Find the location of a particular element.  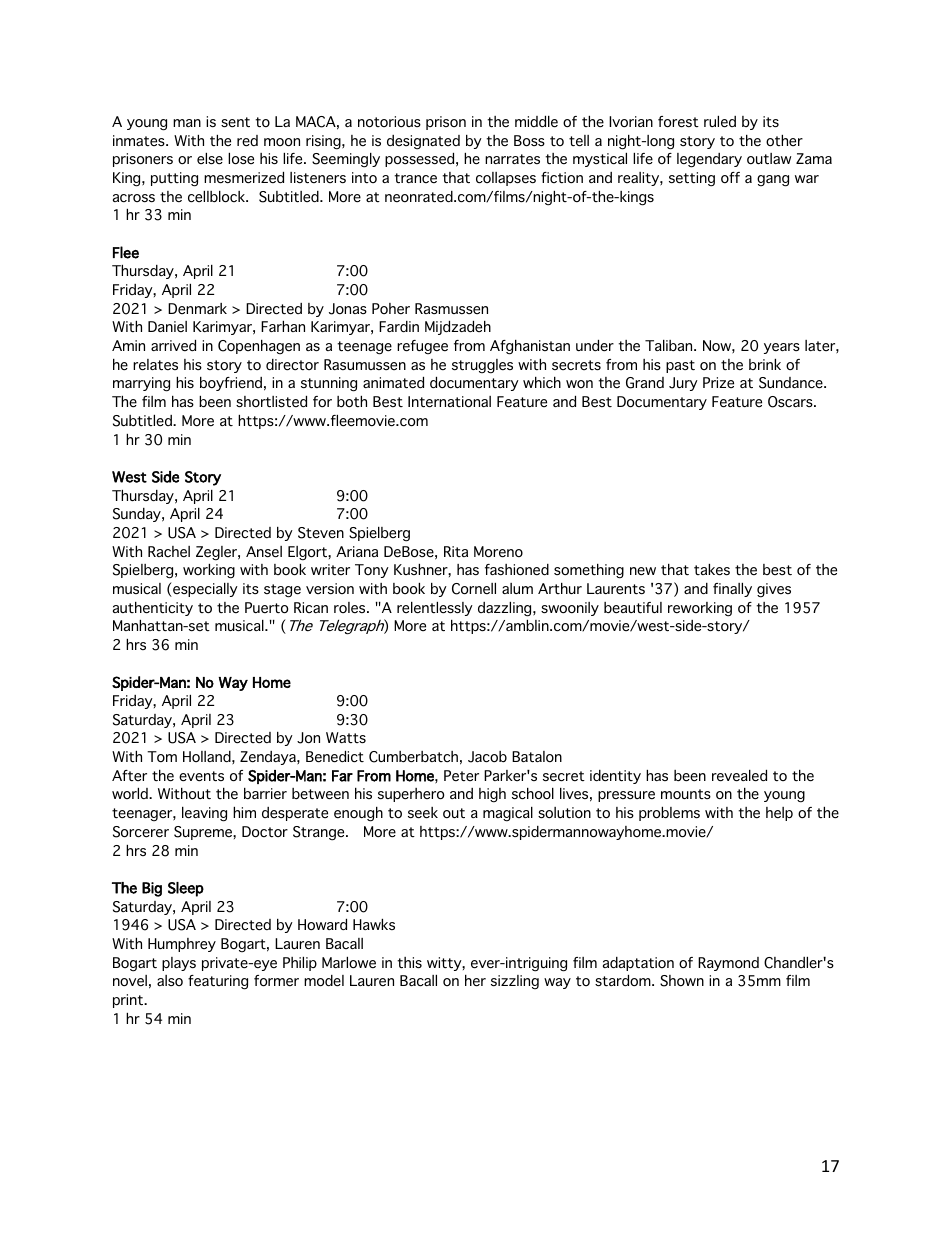

Rita is located at coordinates (456, 551).
